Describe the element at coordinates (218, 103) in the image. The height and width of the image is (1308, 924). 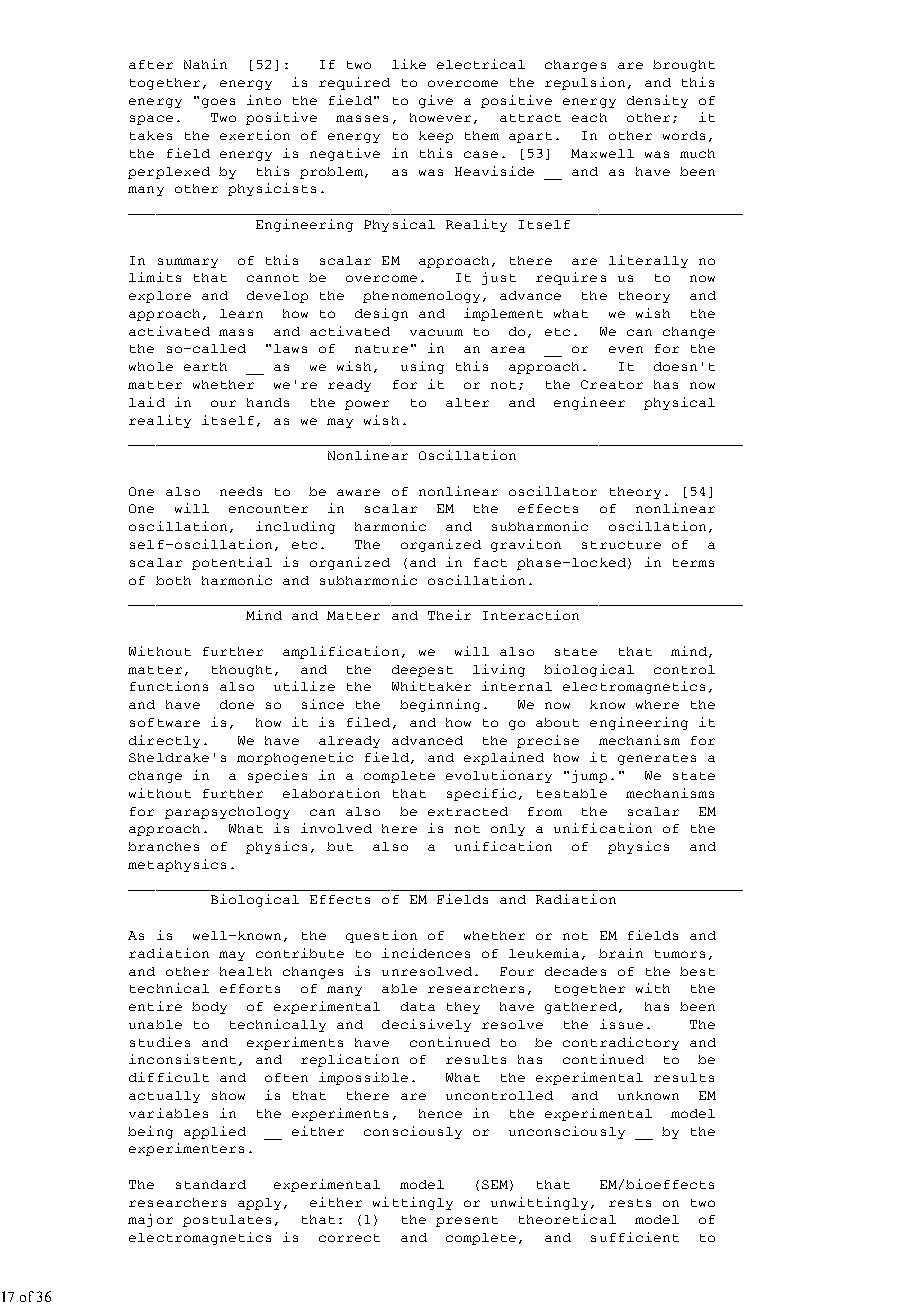
I see `goes` at that location.
